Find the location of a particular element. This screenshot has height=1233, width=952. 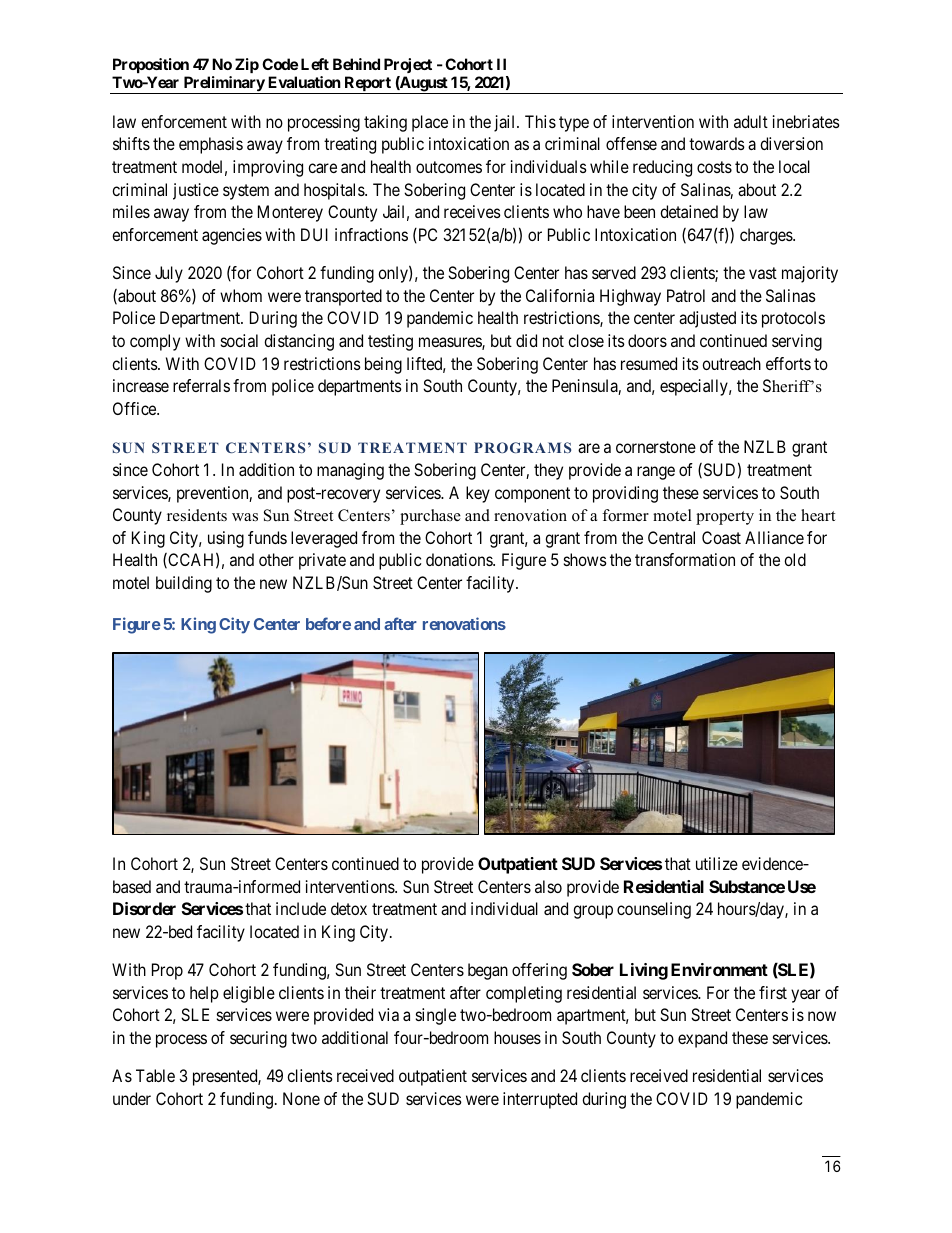

donations is located at coordinates (460, 559).
